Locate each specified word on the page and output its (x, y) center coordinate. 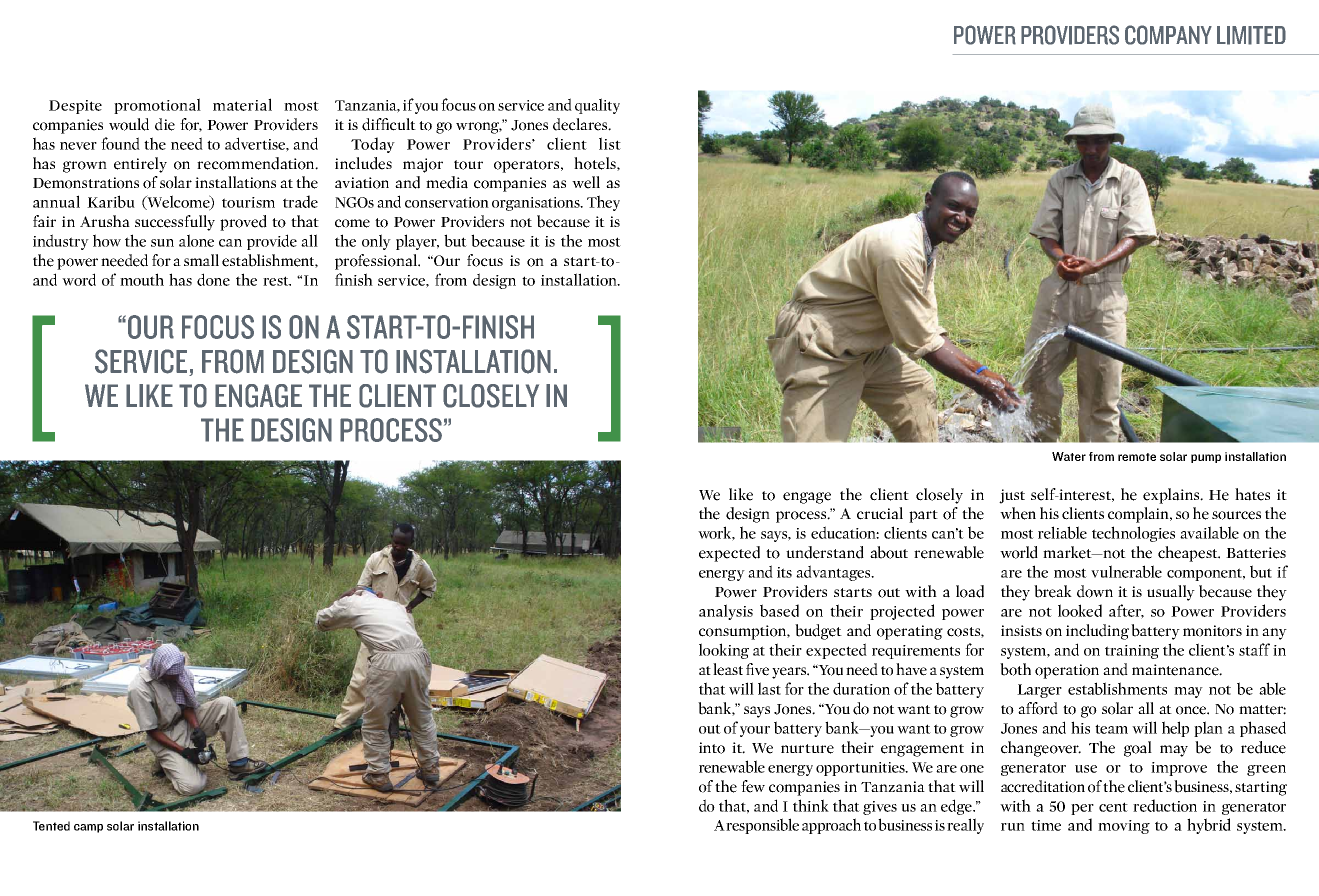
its (784, 572)
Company (1168, 35)
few (753, 786)
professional (377, 262)
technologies (1133, 534)
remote (1137, 457)
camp (88, 828)
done (213, 279)
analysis (726, 612)
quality (597, 106)
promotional (157, 106)
